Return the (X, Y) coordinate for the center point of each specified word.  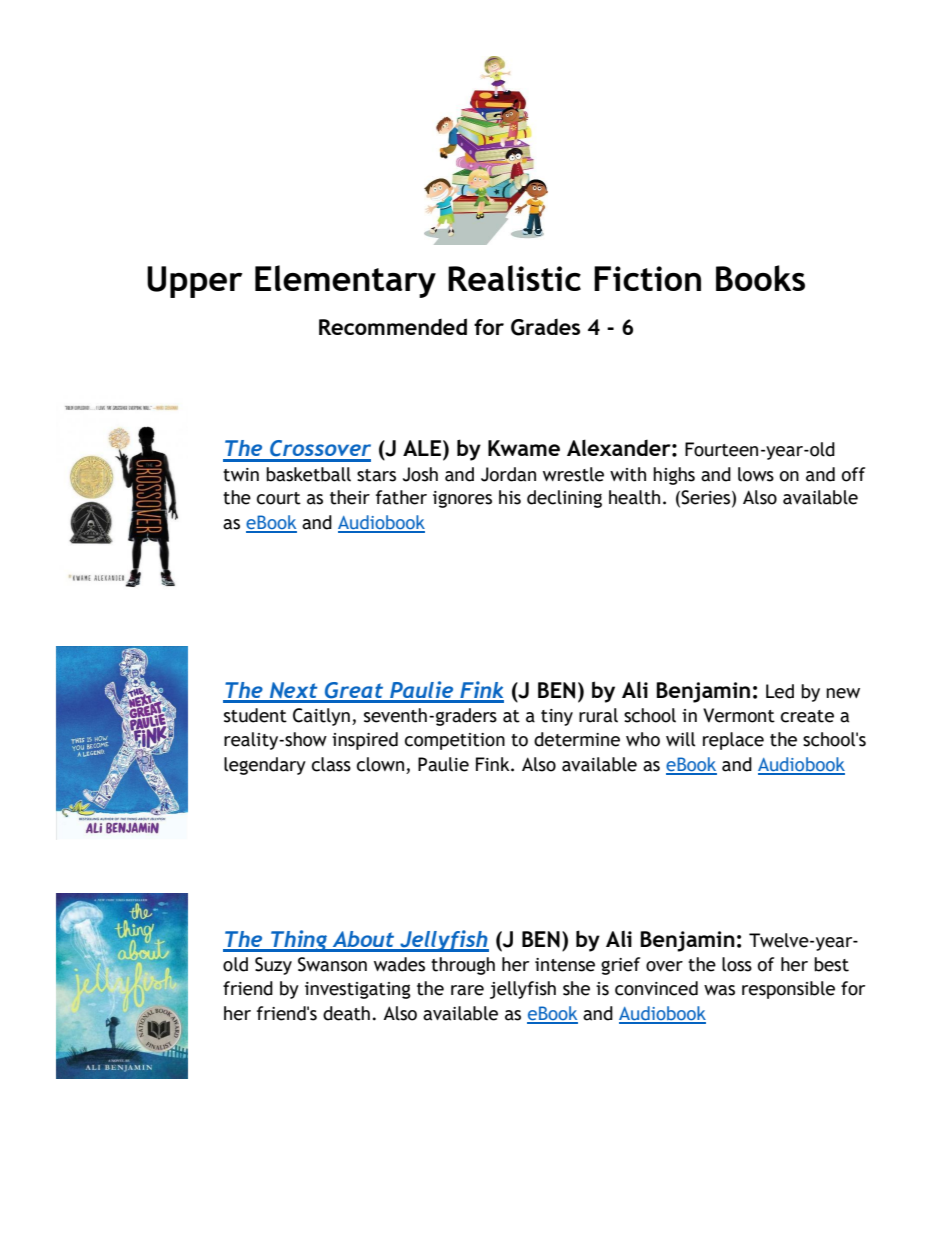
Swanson (332, 964)
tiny (557, 717)
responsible (788, 990)
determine (577, 739)
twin (241, 475)
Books (760, 278)
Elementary (345, 281)
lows (756, 474)
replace (733, 741)
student (255, 715)
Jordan (508, 474)
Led (780, 691)
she (576, 988)
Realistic (514, 278)
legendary (265, 766)
